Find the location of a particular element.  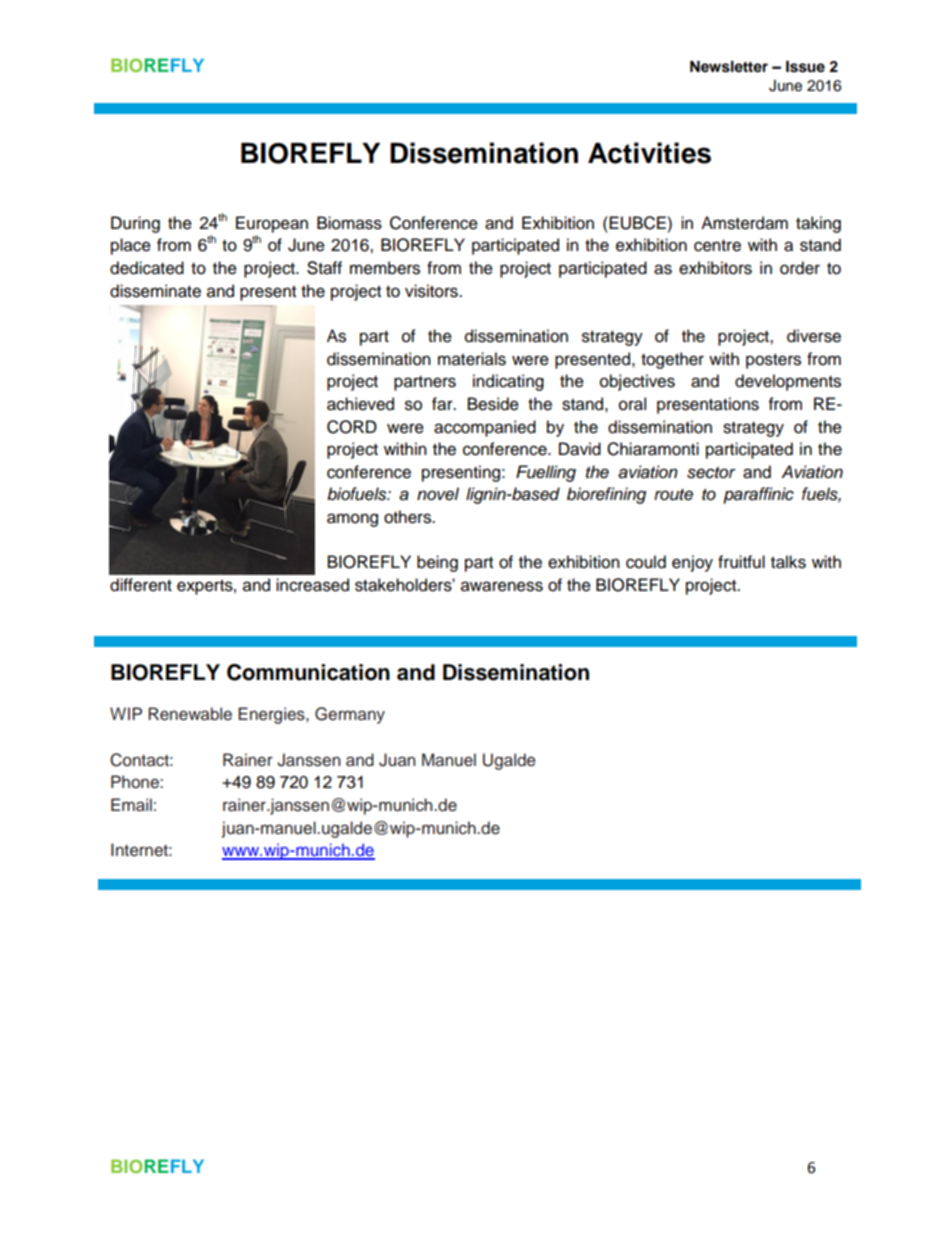

European is located at coordinates (272, 224).
